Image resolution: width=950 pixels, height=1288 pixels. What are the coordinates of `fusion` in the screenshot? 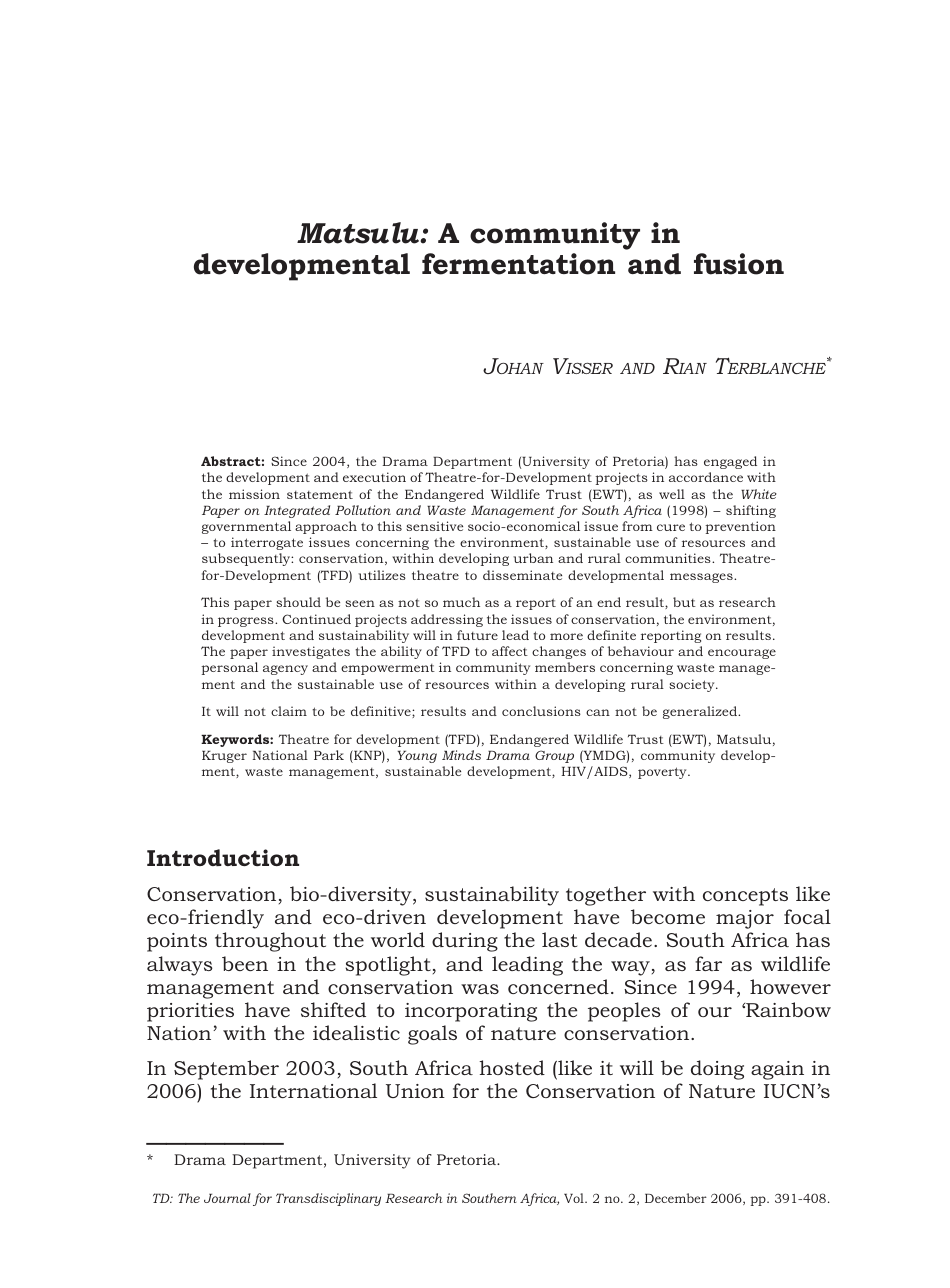 It's located at (739, 264).
